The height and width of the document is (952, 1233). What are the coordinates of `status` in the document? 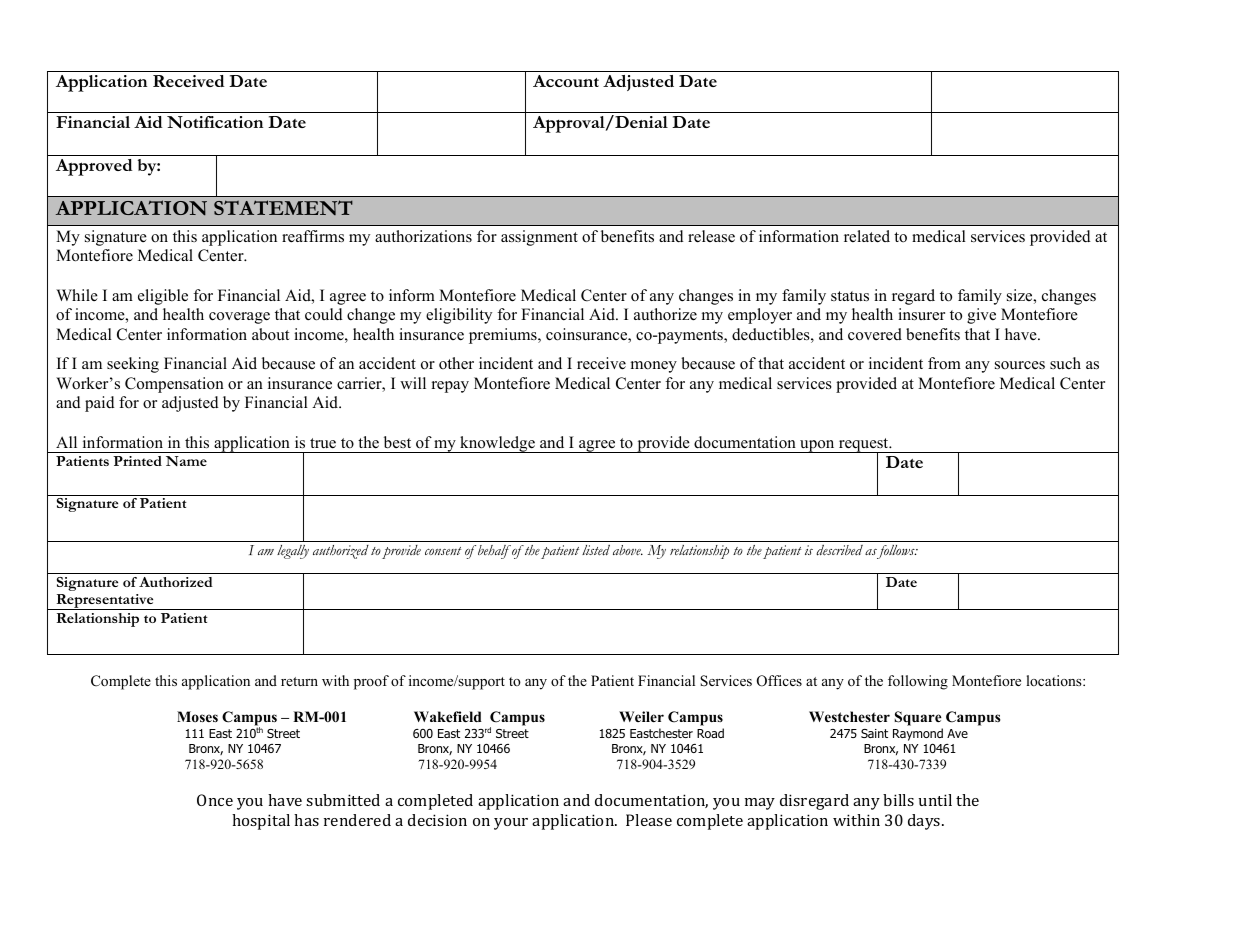 It's located at (850, 296).
